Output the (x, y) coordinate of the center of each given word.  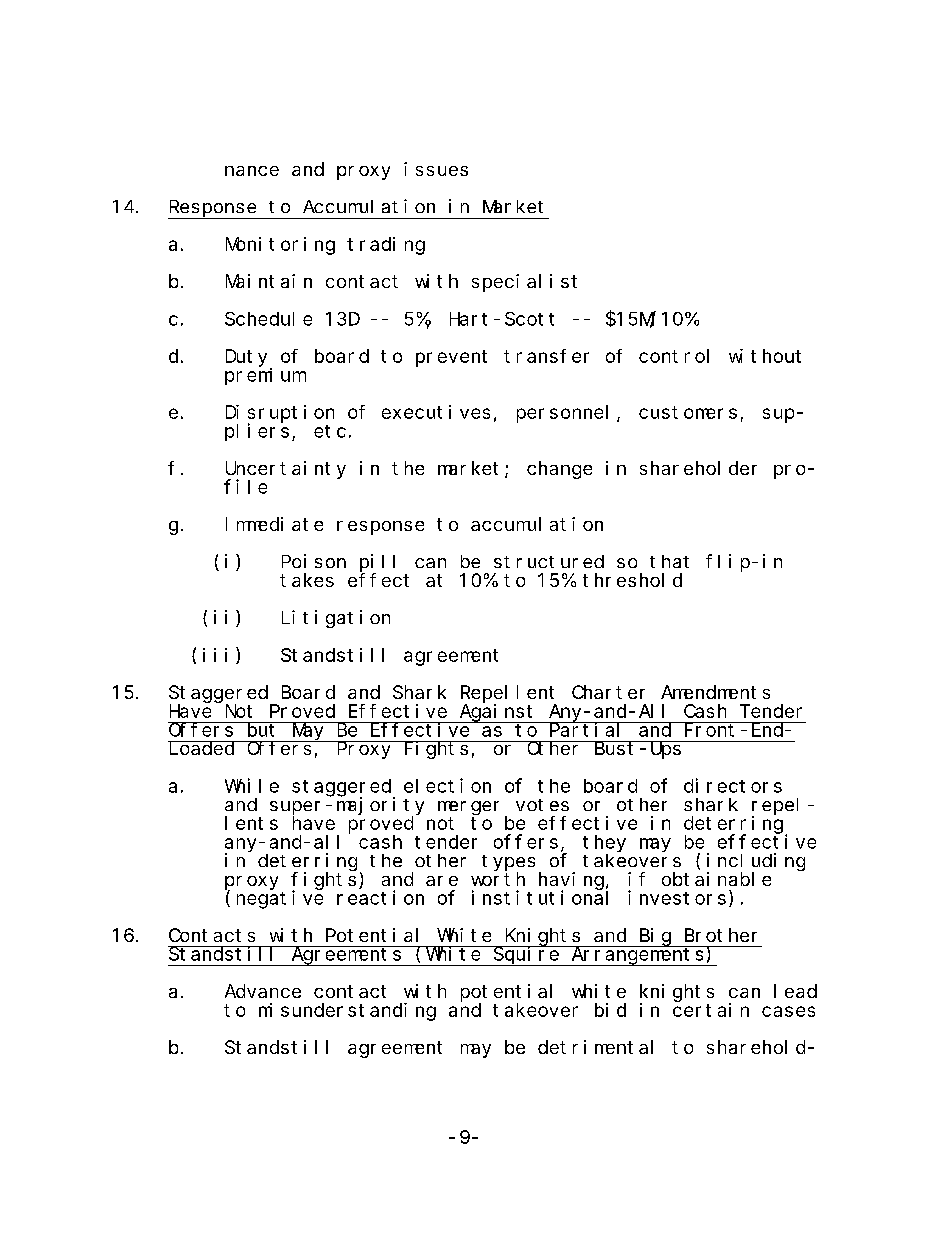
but (262, 729)
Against (498, 713)
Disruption (280, 414)
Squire (526, 956)
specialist (524, 283)
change (559, 470)
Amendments (715, 692)
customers (688, 412)
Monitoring (280, 246)
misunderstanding (347, 1012)
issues (436, 169)
